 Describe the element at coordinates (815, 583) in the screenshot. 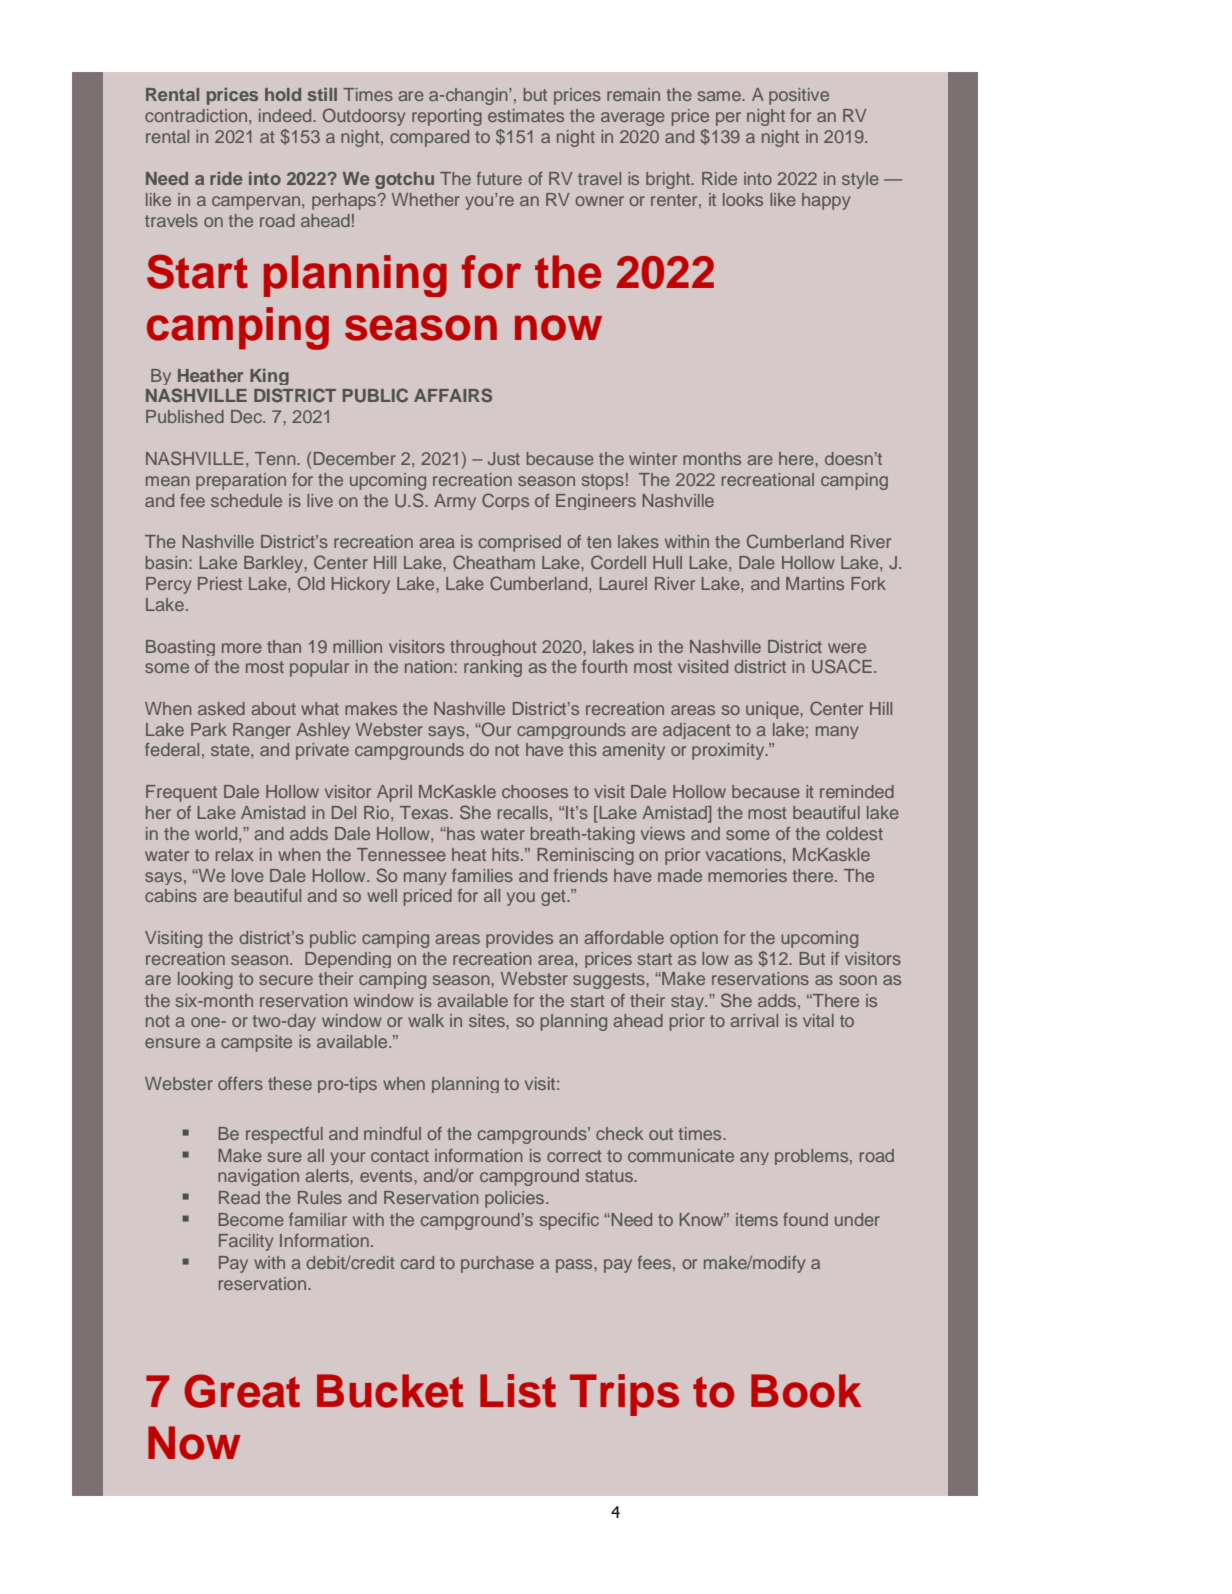

I see `Martins` at that location.
